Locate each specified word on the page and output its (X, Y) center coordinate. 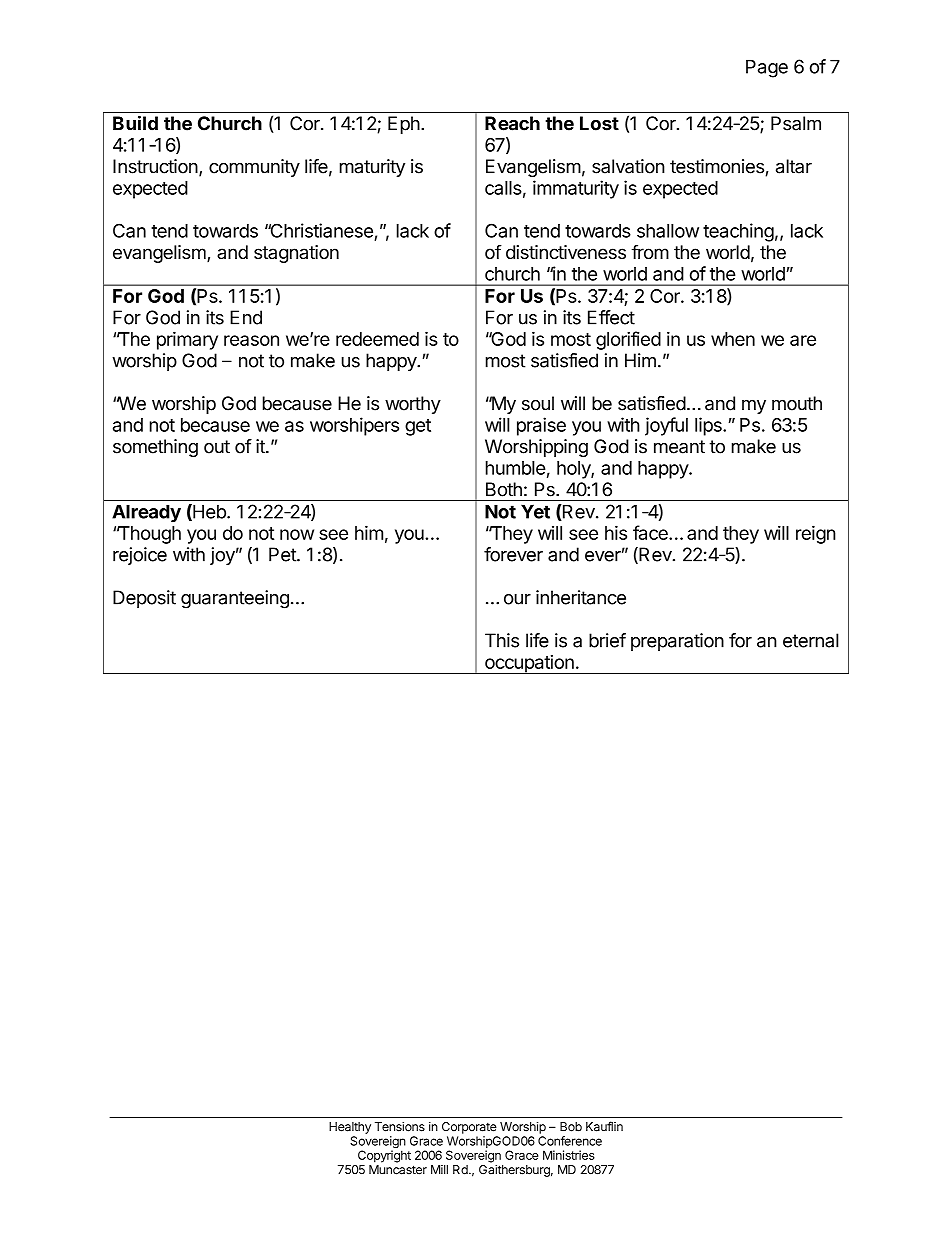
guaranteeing (235, 599)
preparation (677, 642)
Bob (571, 1127)
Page (767, 68)
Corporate (469, 1128)
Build (135, 123)
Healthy (350, 1128)
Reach (512, 123)
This (502, 640)
